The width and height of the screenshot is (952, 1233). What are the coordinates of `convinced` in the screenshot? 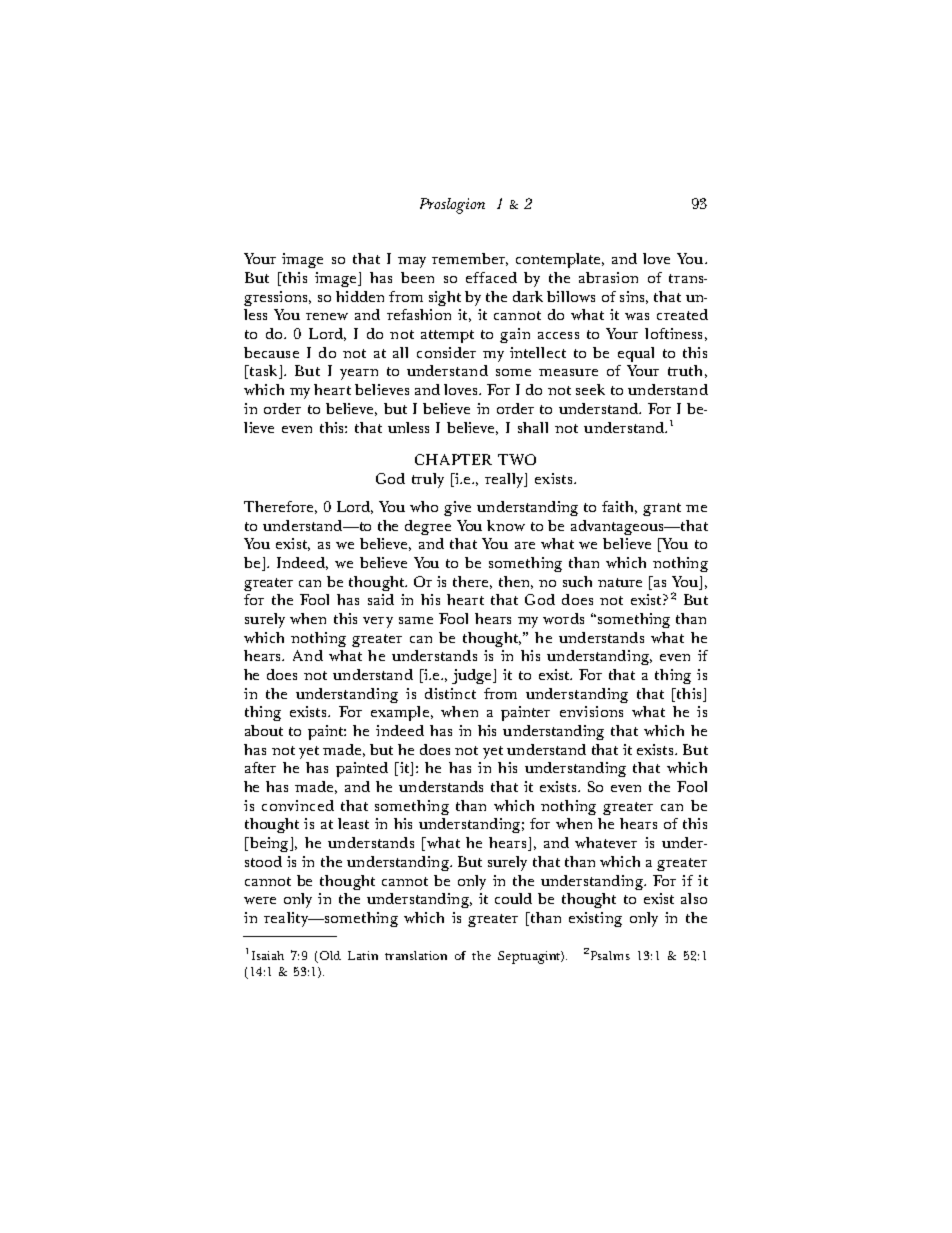 It's located at (298, 805).
